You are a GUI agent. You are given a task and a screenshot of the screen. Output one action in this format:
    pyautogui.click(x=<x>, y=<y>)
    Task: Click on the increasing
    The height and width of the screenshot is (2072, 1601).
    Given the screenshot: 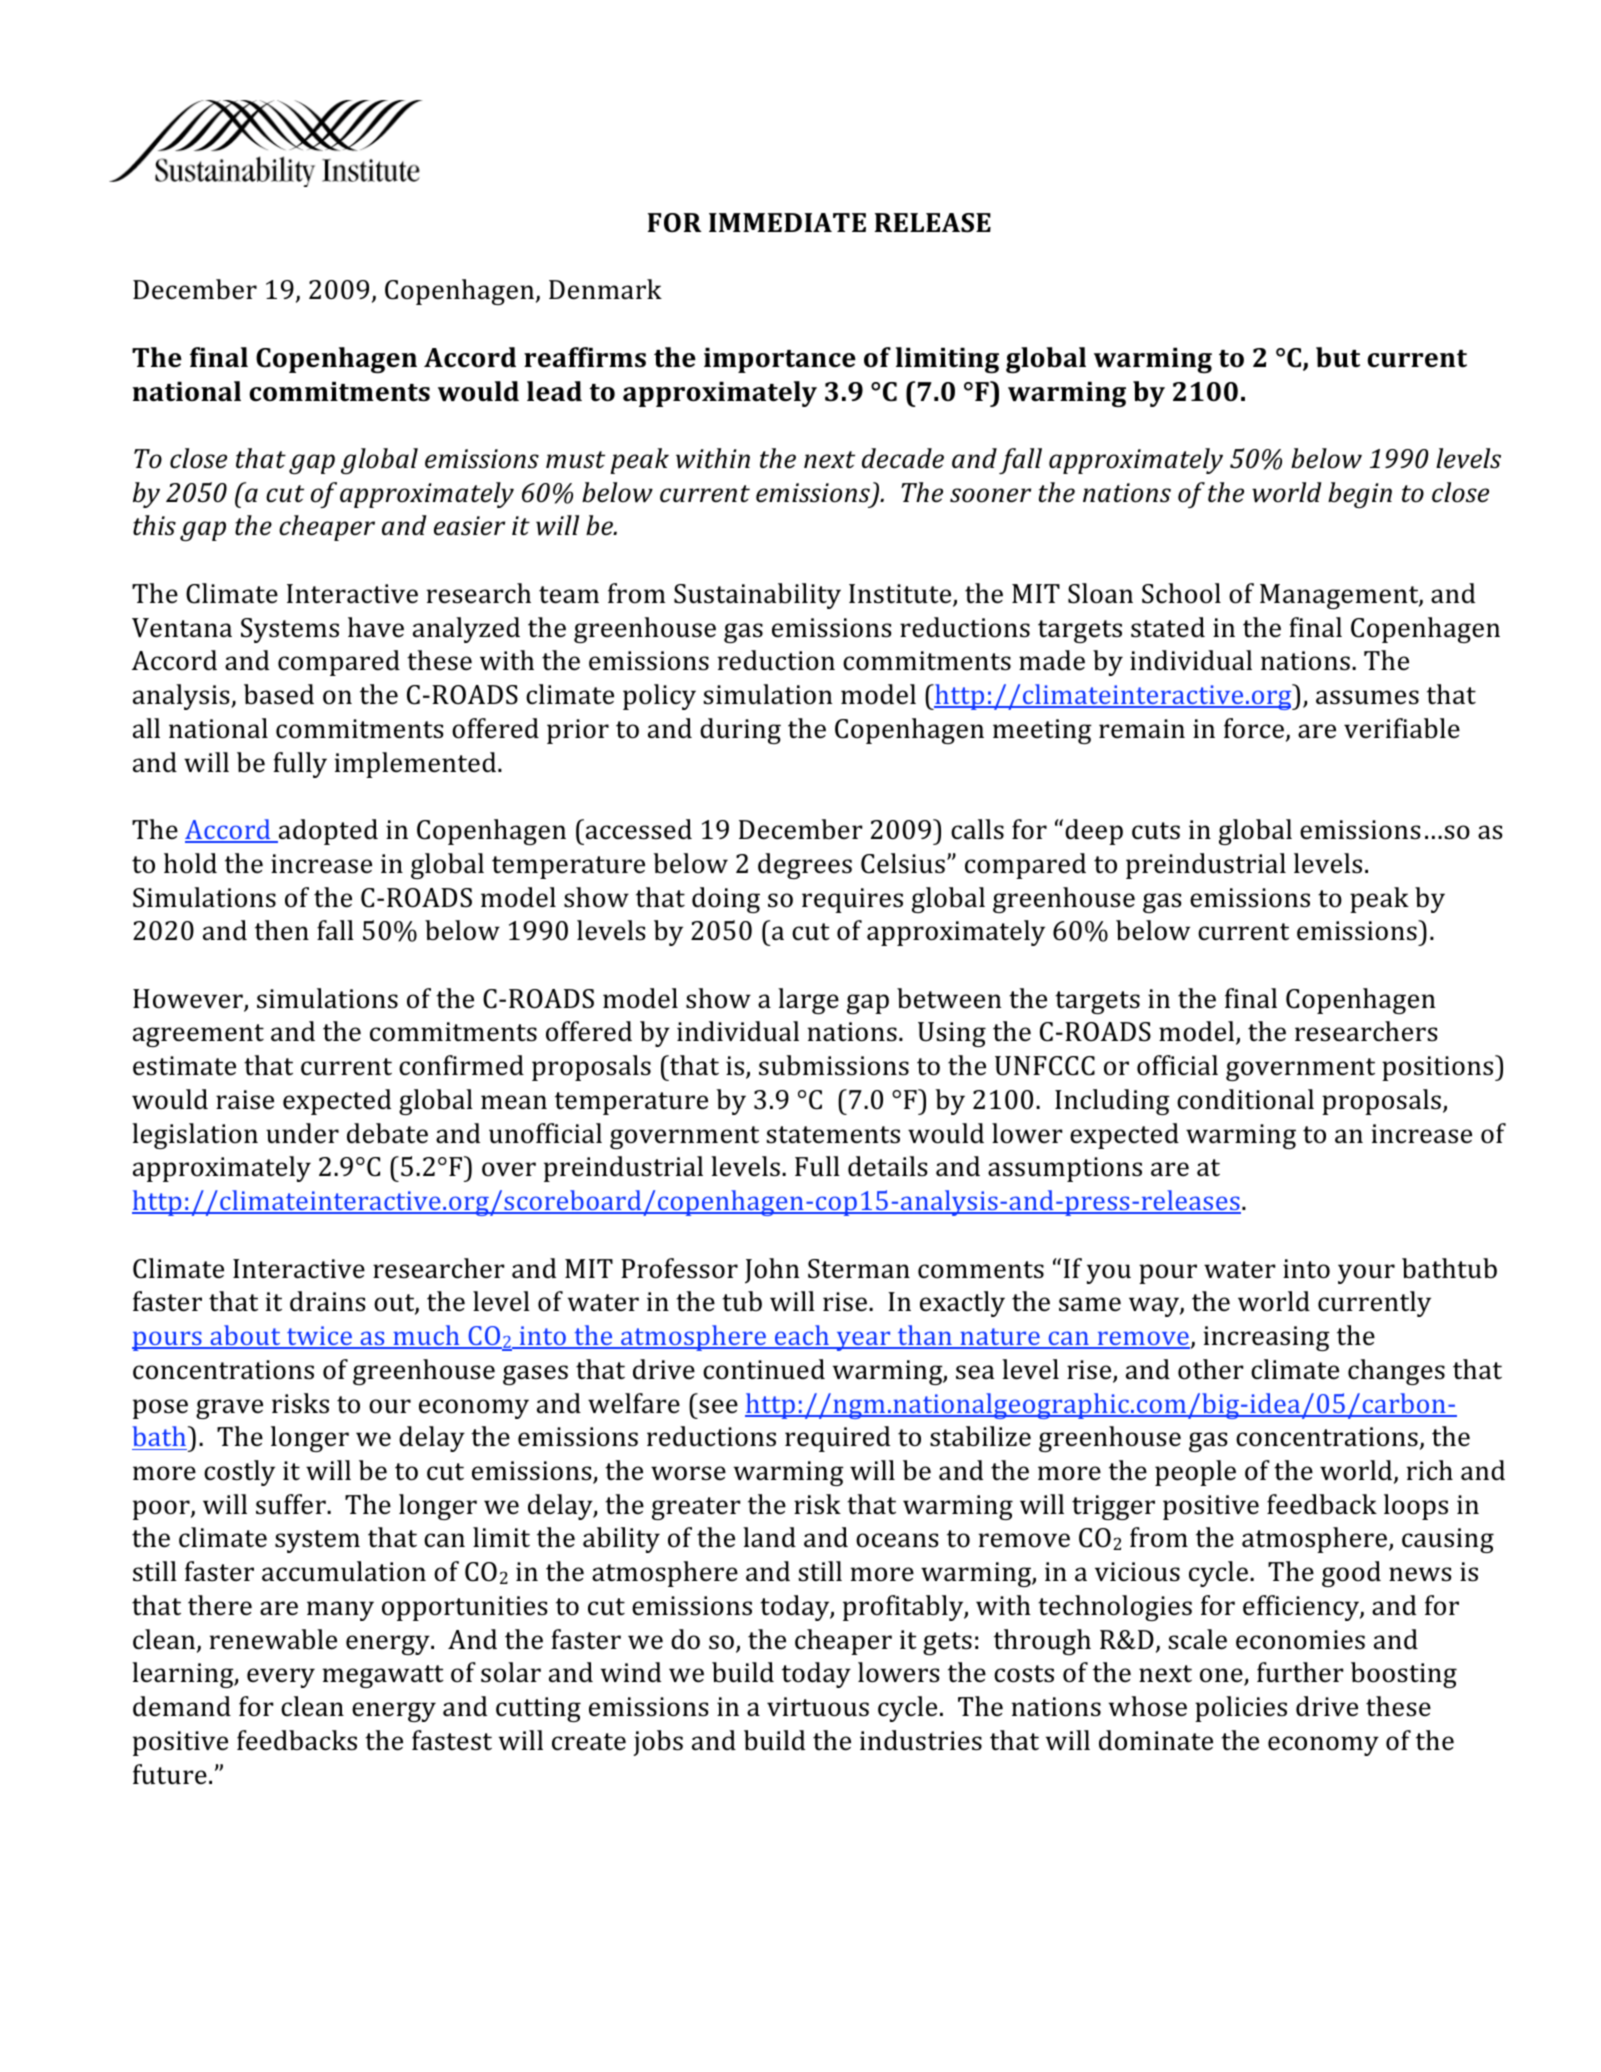 What is the action you would take?
    pyautogui.click(x=1266, y=1338)
